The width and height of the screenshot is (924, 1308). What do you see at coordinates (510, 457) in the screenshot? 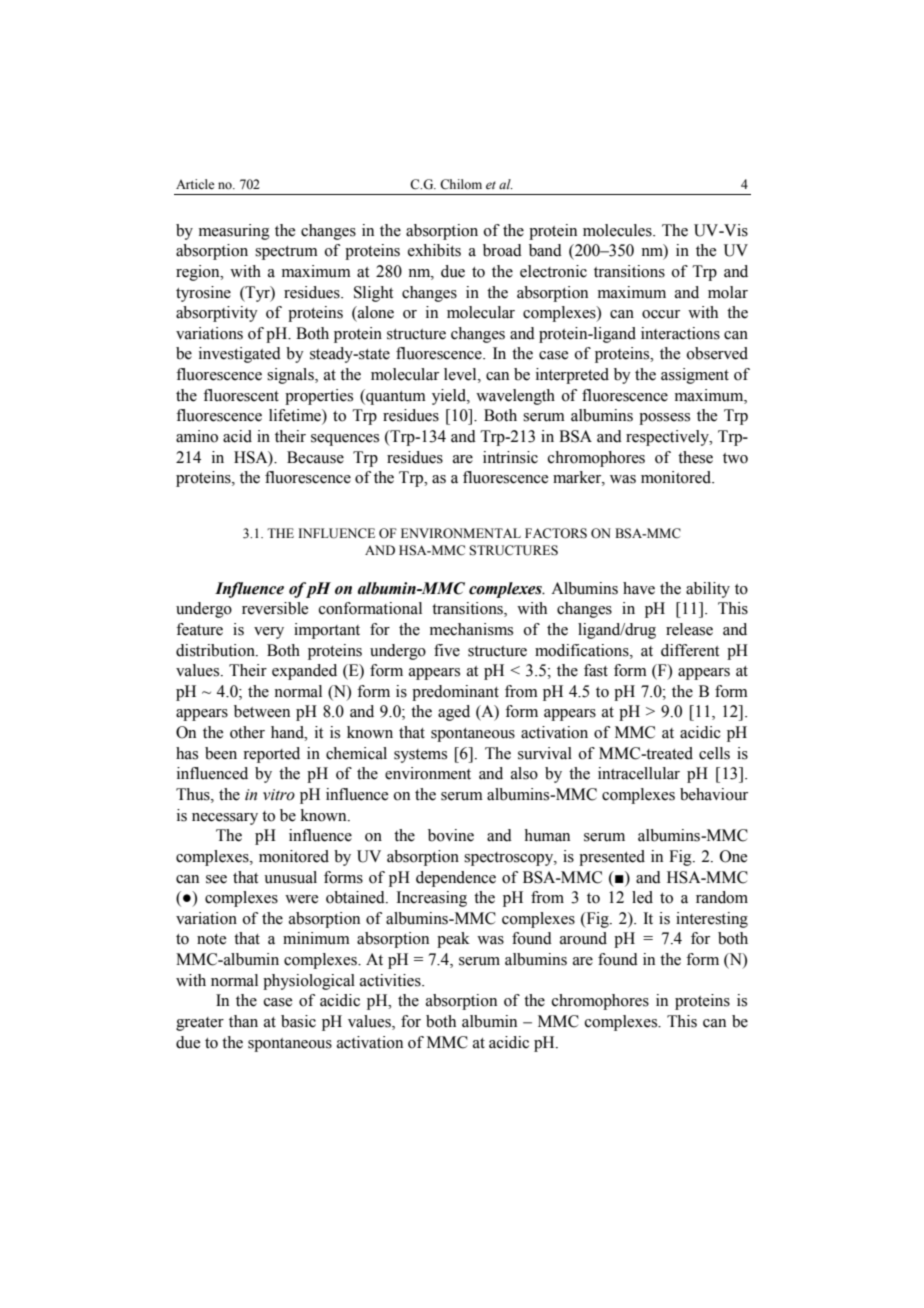
I see `intrinsic` at bounding box center [510, 457].
